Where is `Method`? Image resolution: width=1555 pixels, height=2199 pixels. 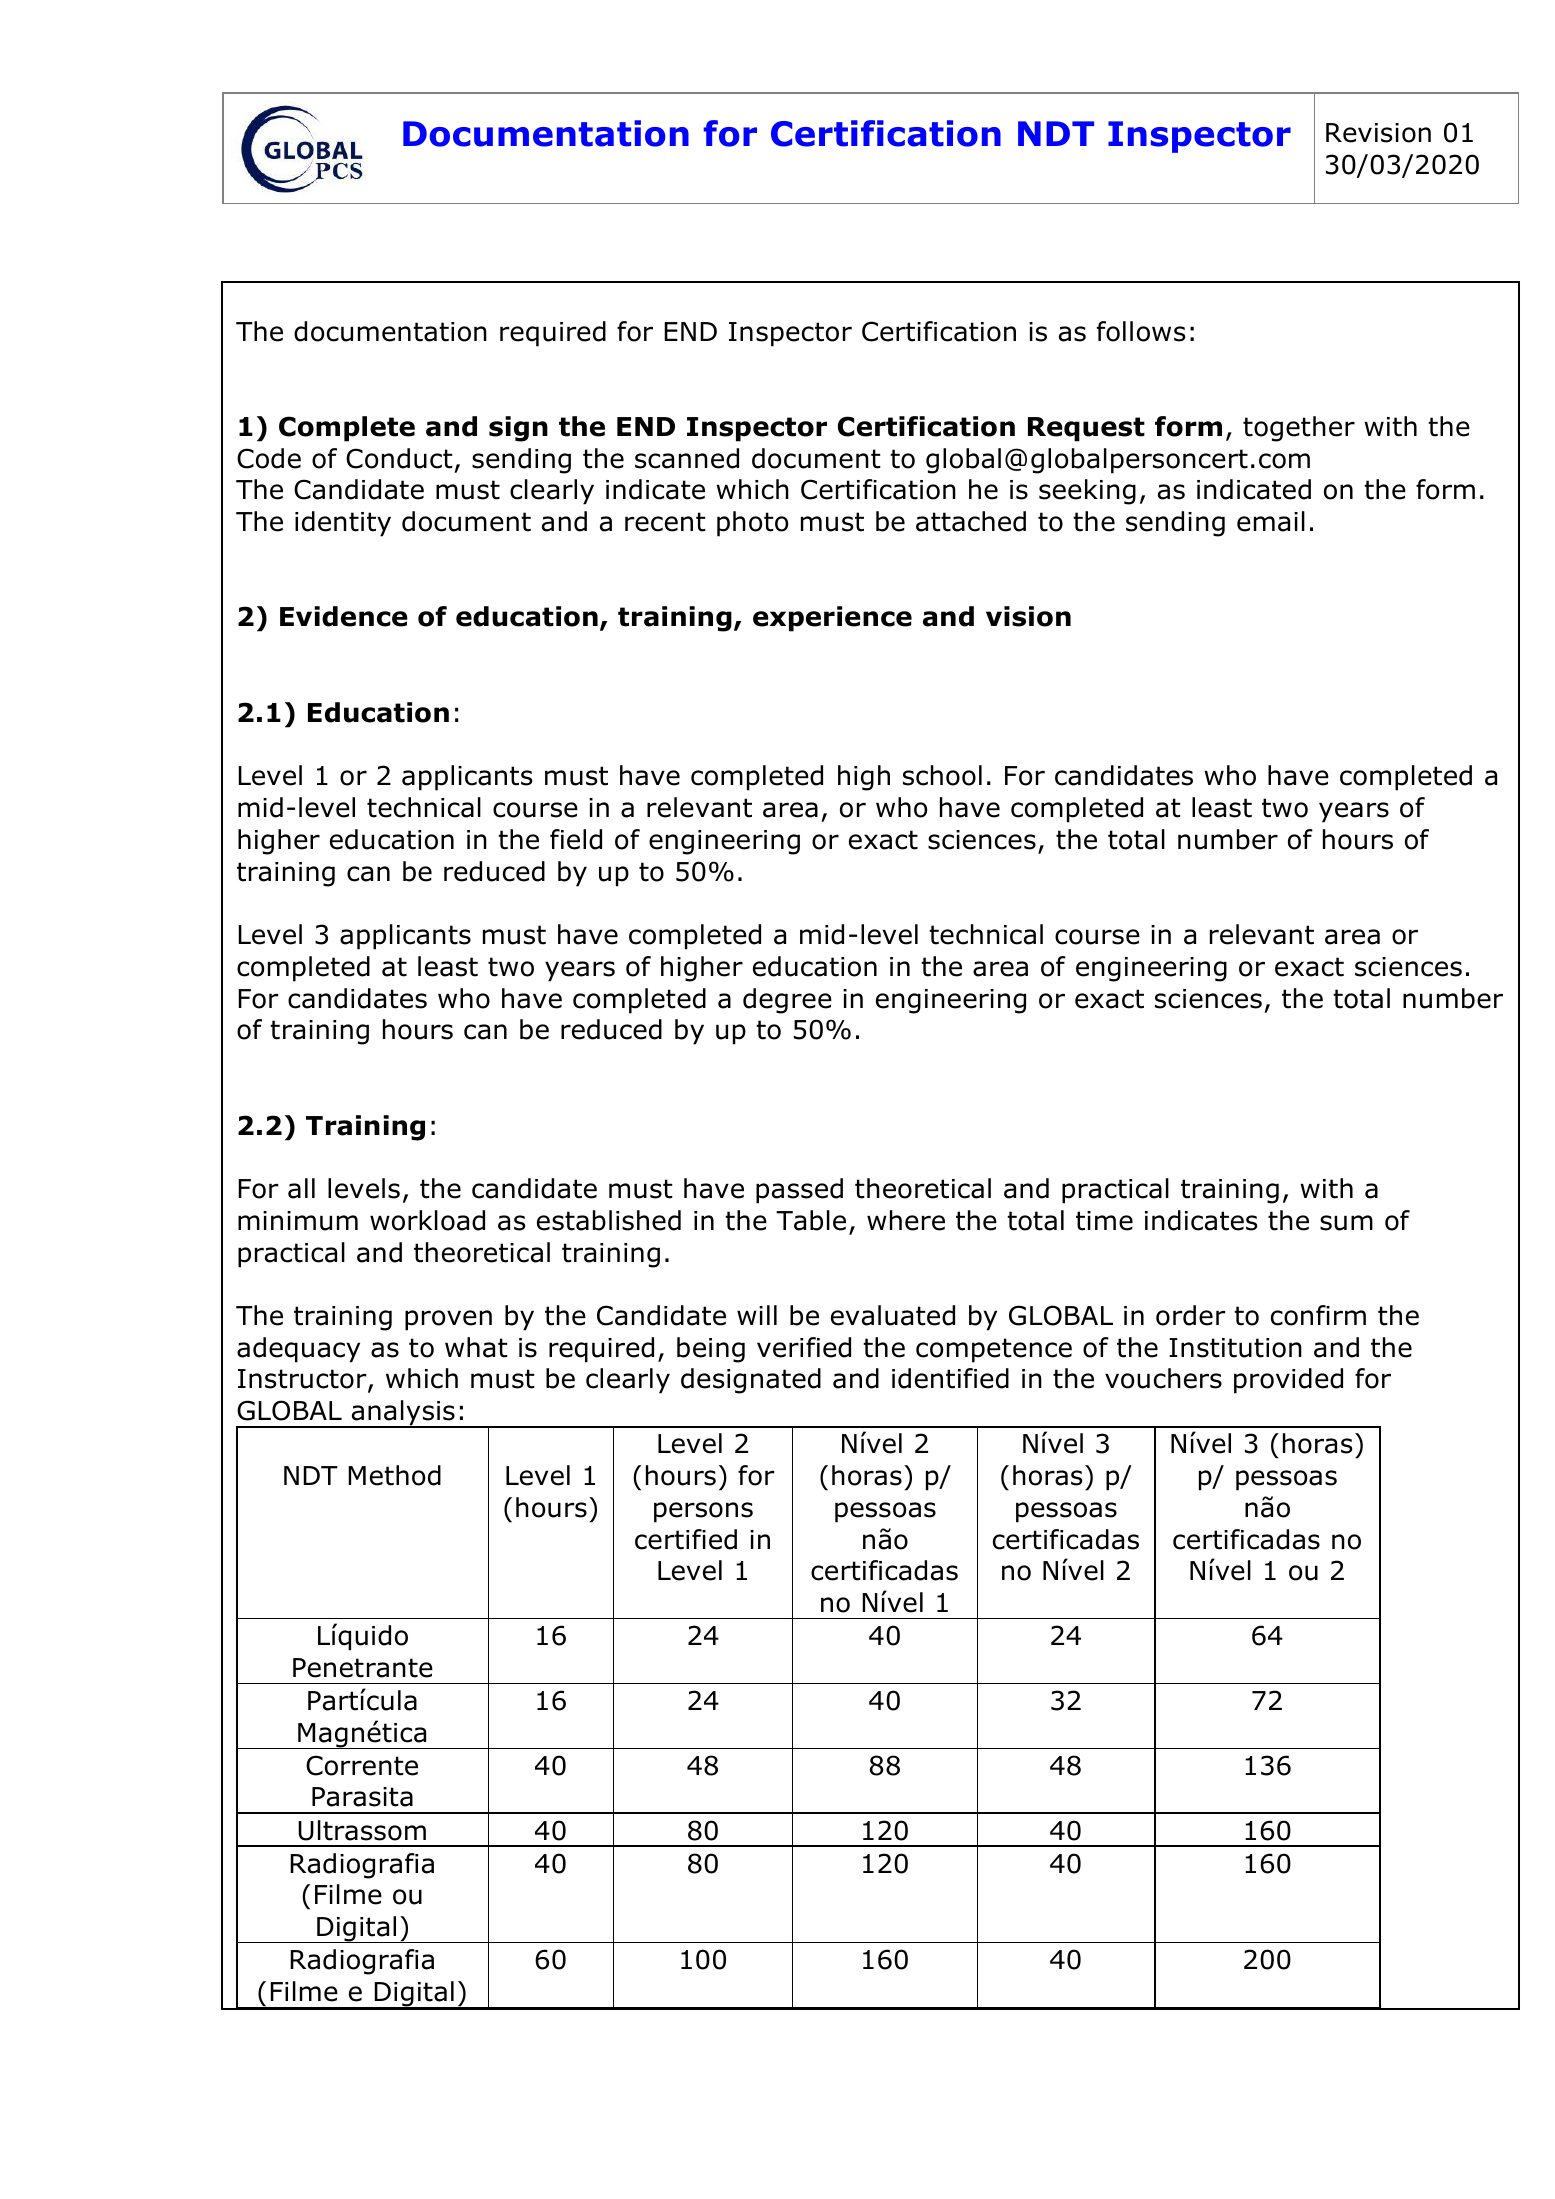 Method is located at coordinates (394, 1475).
